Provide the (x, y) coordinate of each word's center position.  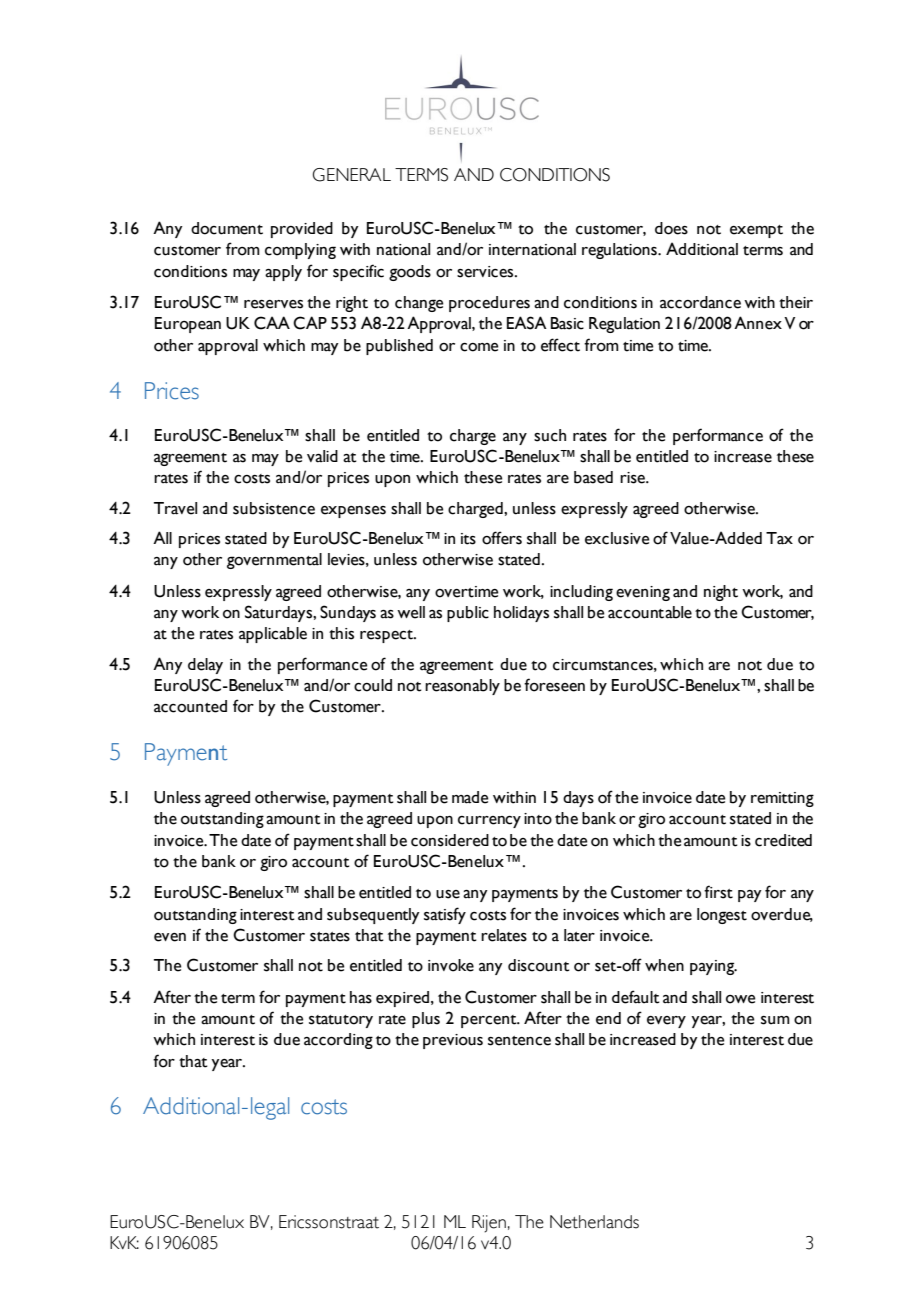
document (227, 228)
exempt (756, 231)
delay (205, 666)
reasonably (462, 687)
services (486, 272)
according (338, 1041)
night (721, 593)
